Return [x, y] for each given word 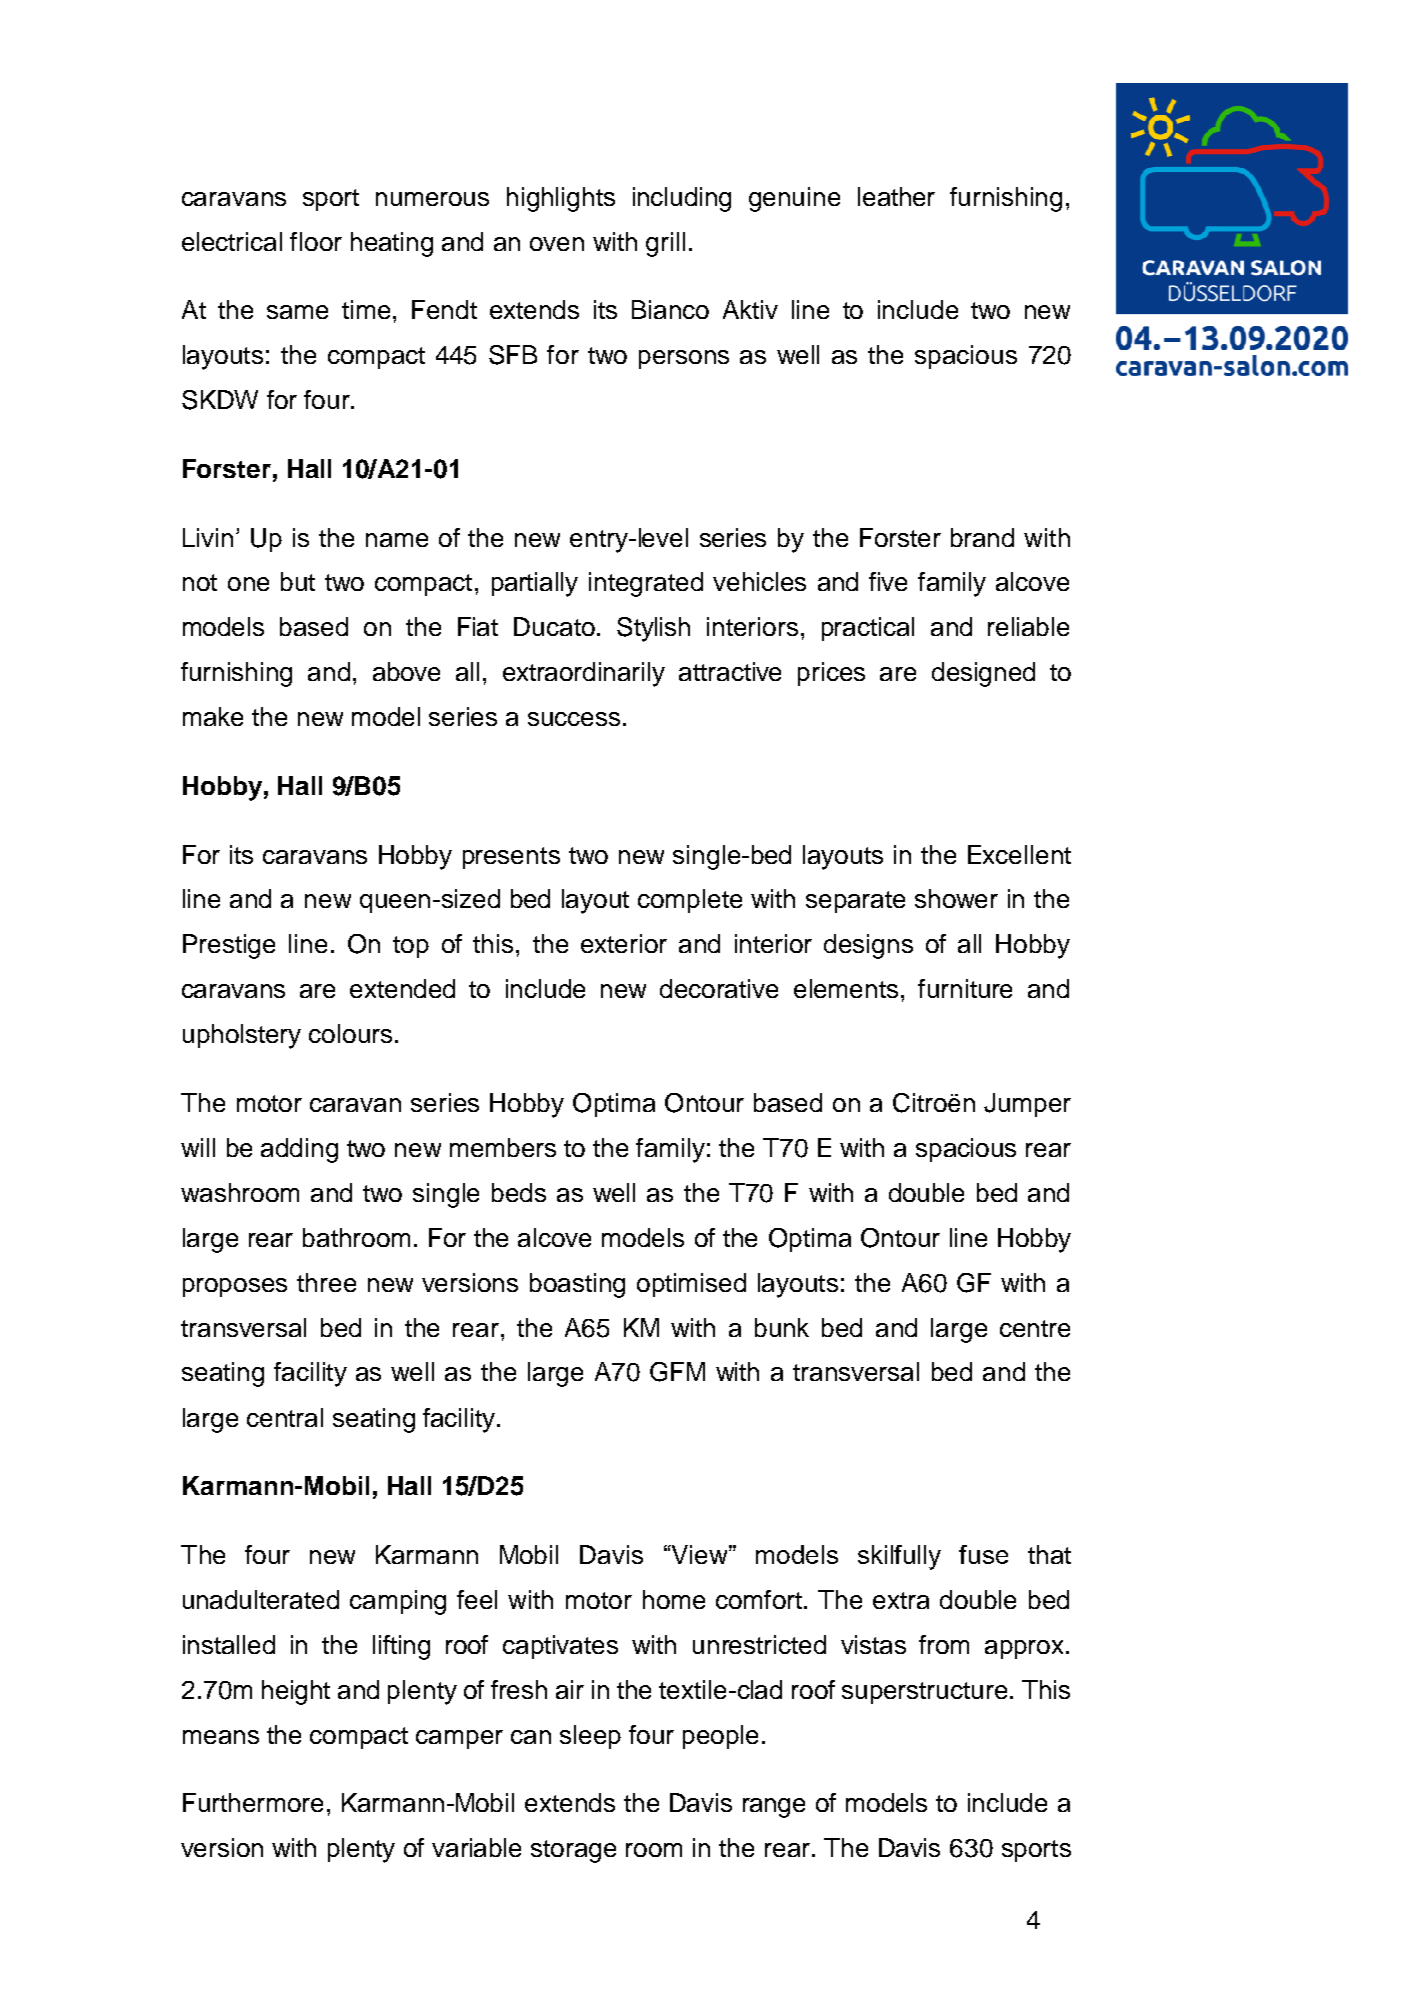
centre [1035, 1328]
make [213, 716]
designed [983, 674]
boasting [577, 1285]
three [326, 1282]
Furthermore [253, 1802]
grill [665, 244]
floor [316, 241]
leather [896, 196]
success [574, 719]
